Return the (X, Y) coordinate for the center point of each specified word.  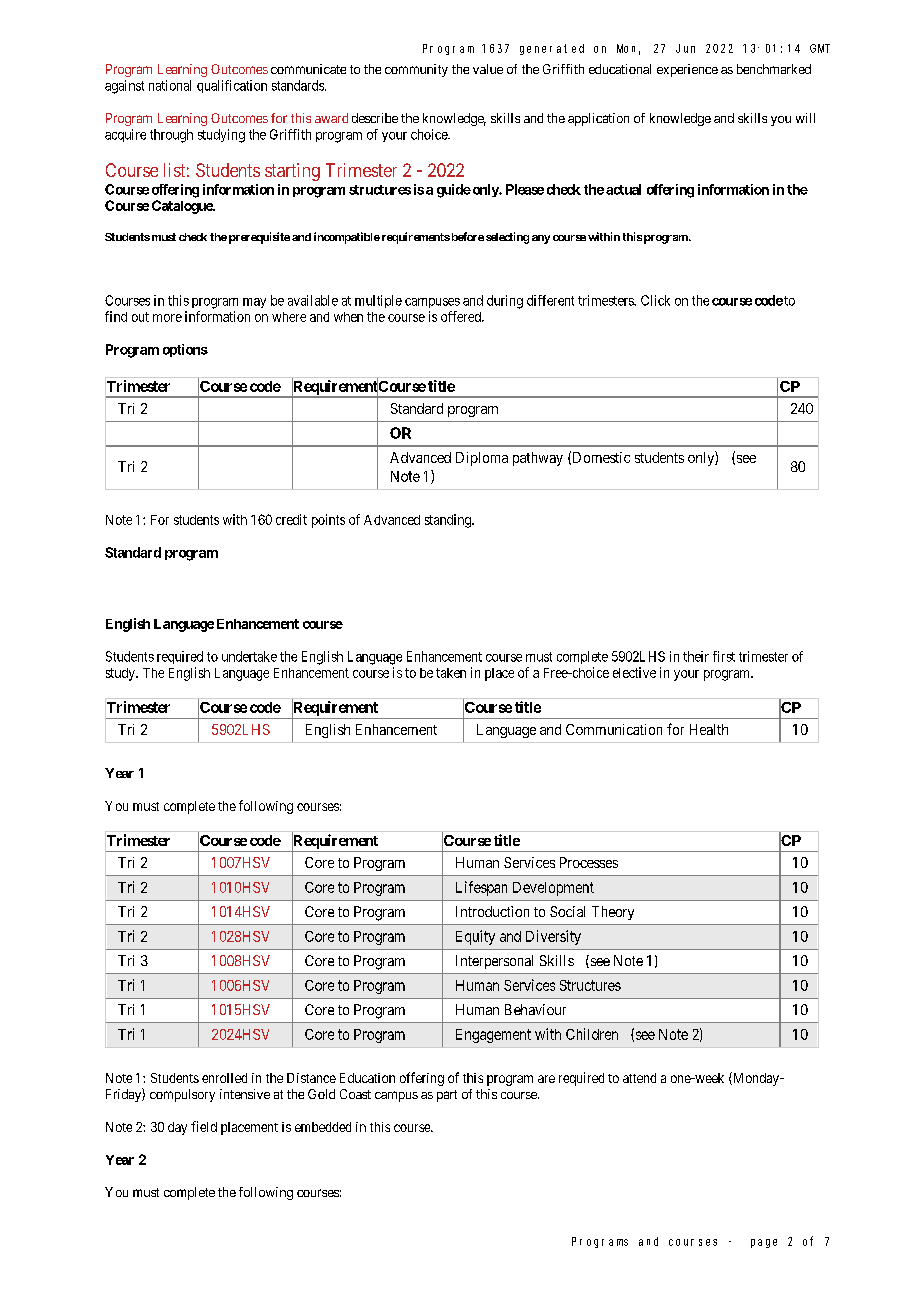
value (488, 69)
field (204, 1126)
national (170, 85)
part (447, 1096)
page (764, 1243)
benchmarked (774, 69)
